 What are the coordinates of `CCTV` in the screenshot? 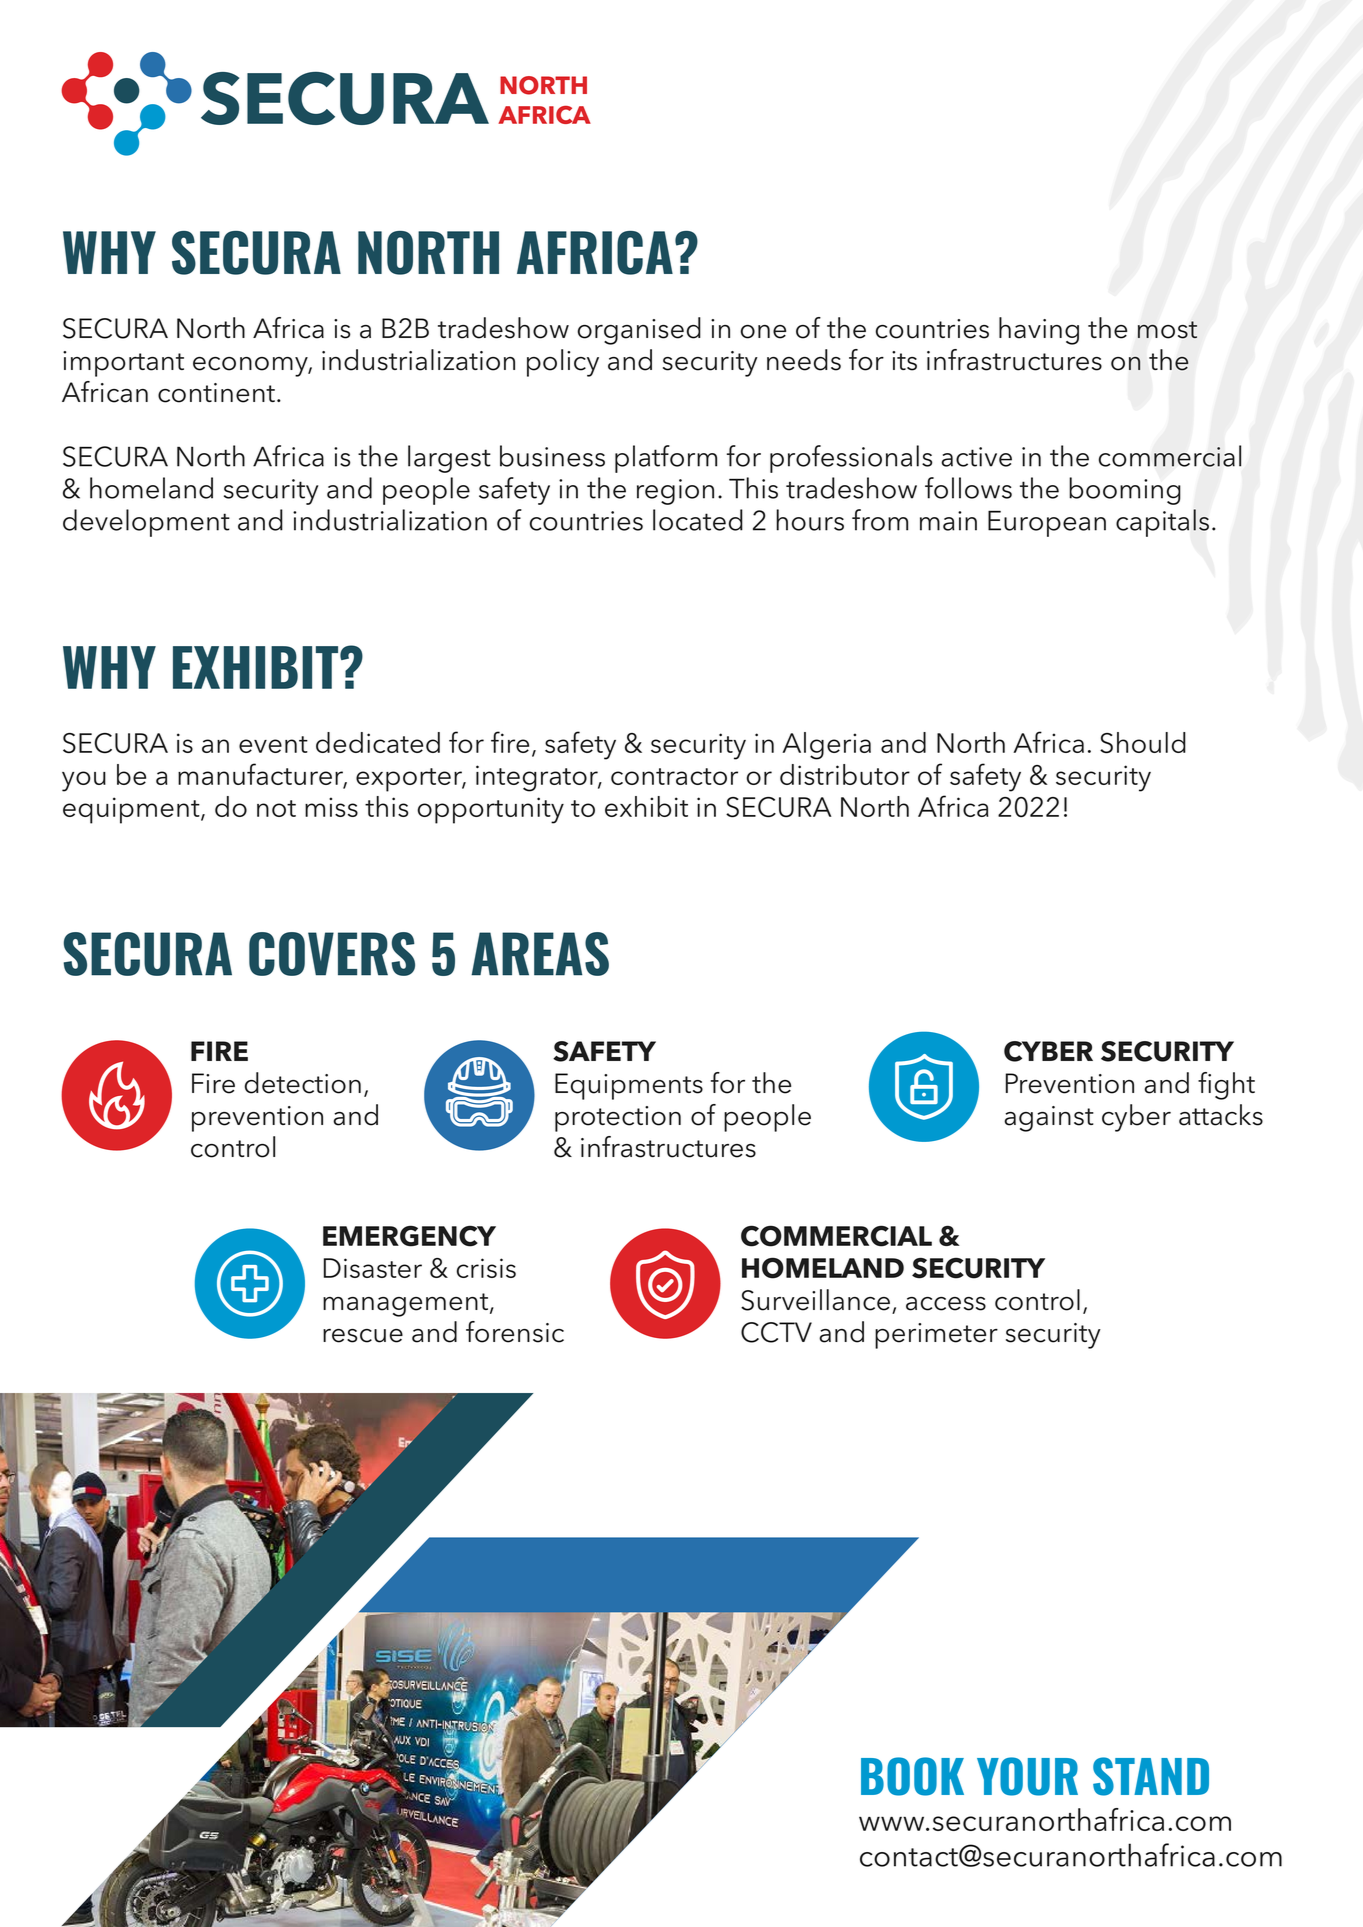 It's located at (776, 1332).
